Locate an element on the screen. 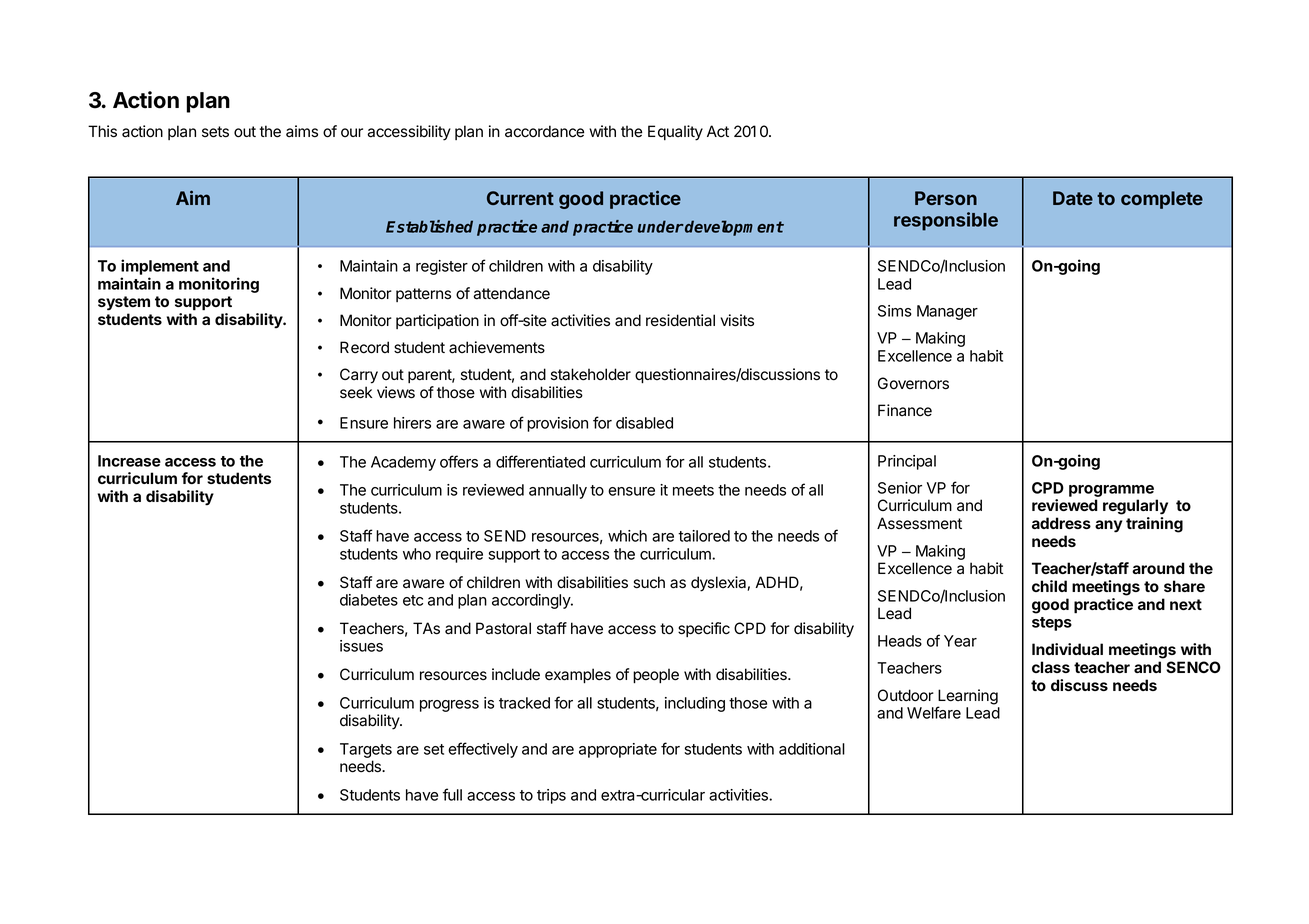 This screenshot has height=924, width=1309. meets is located at coordinates (693, 490).
